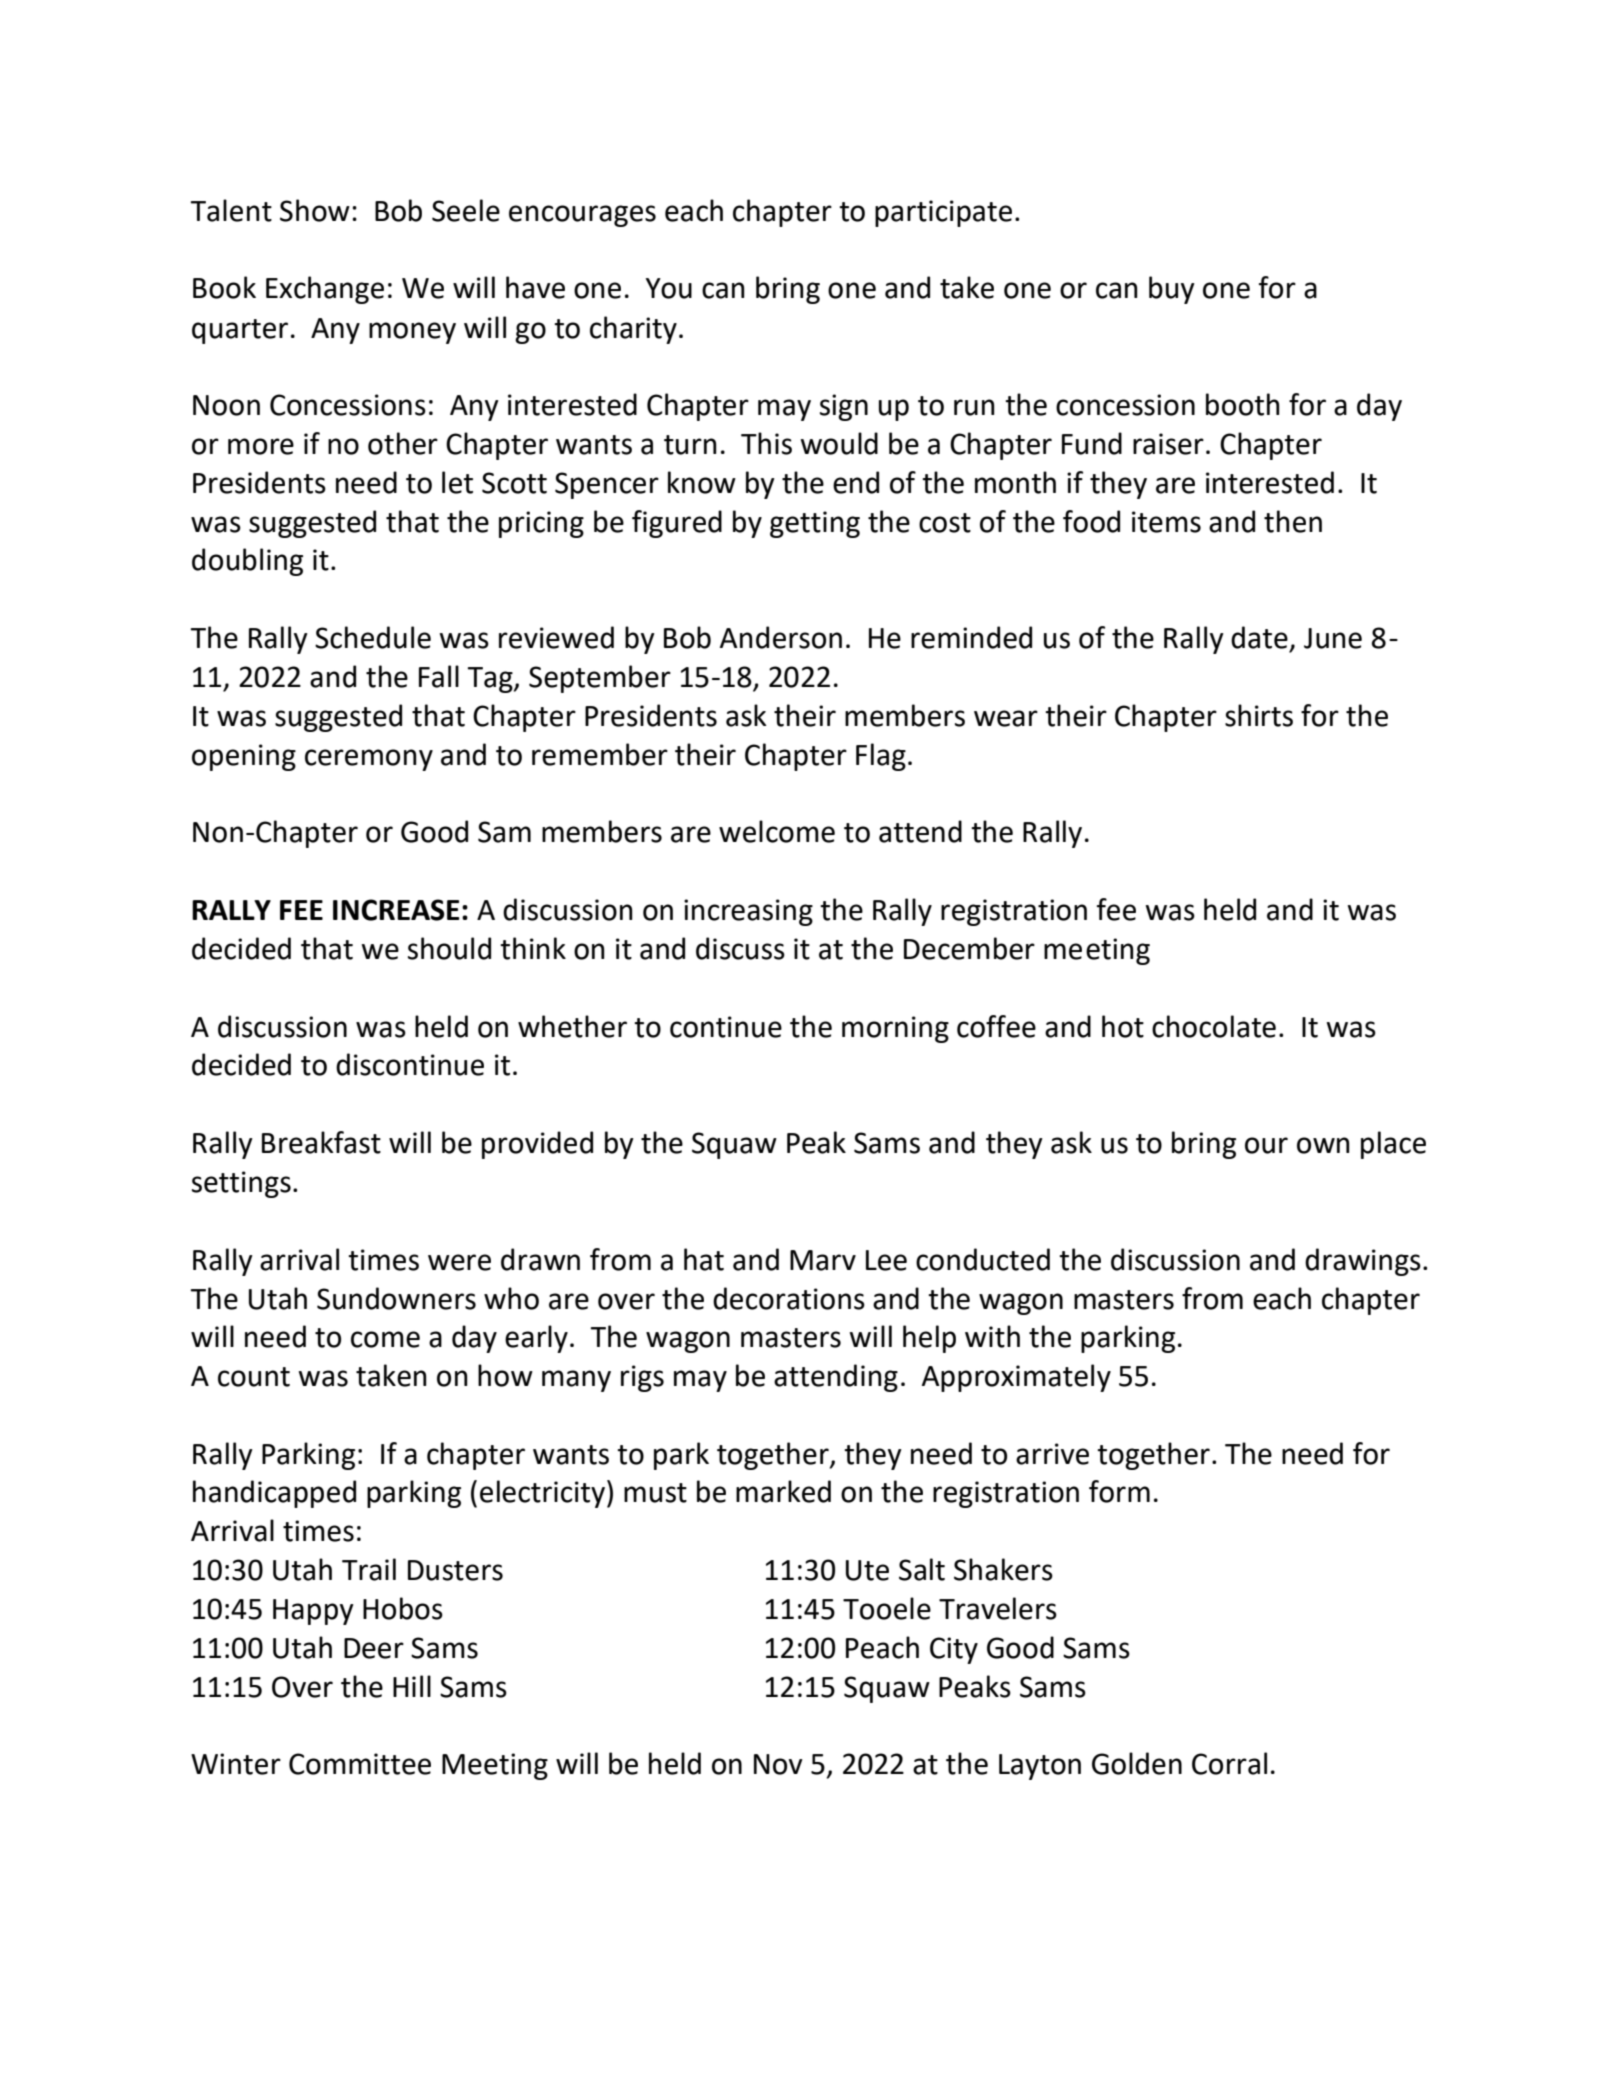  Describe the element at coordinates (247, 562) in the screenshot. I see `doubling` at that location.
